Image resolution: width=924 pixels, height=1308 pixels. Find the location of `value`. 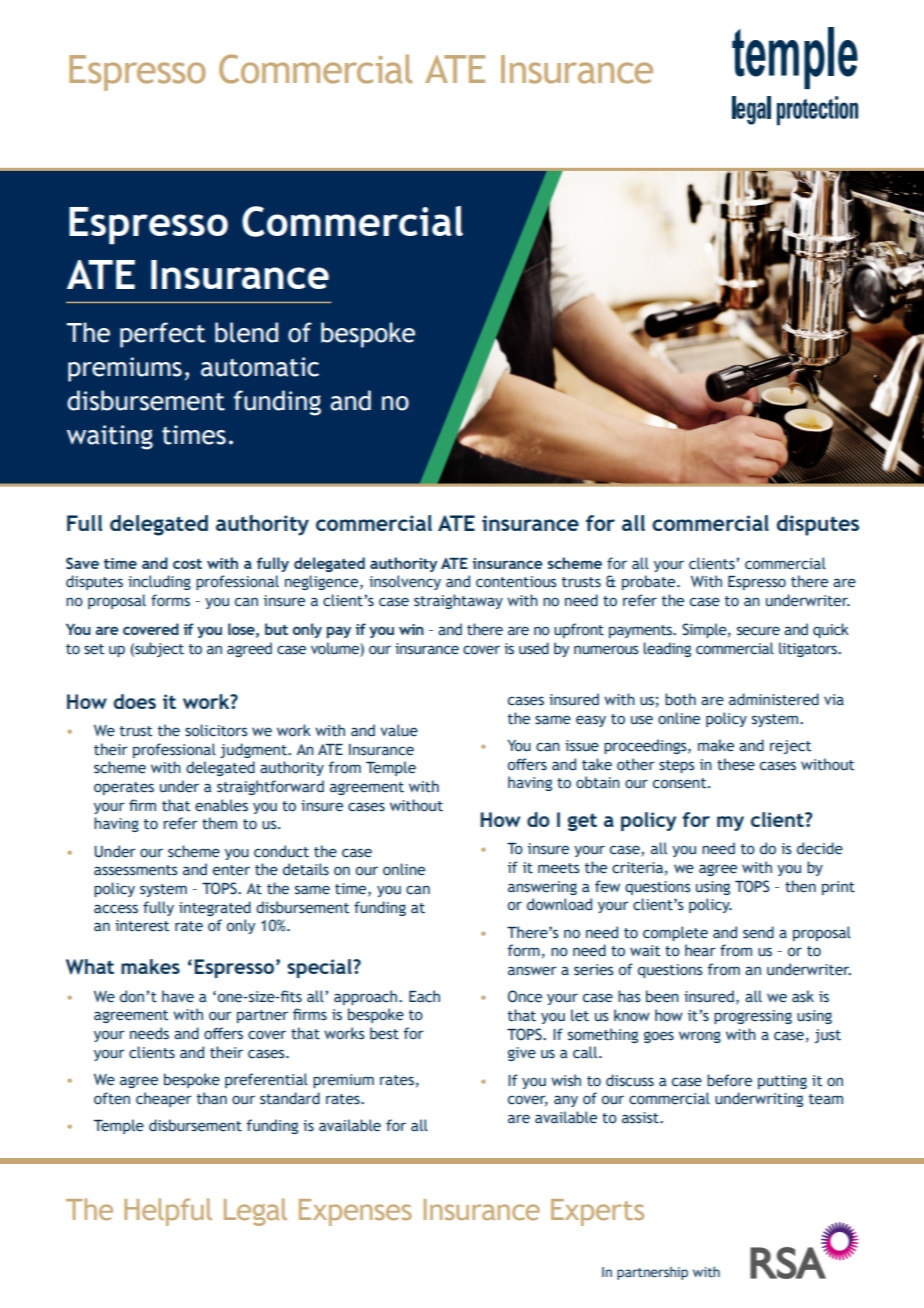

value is located at coordinates (399, 730).
